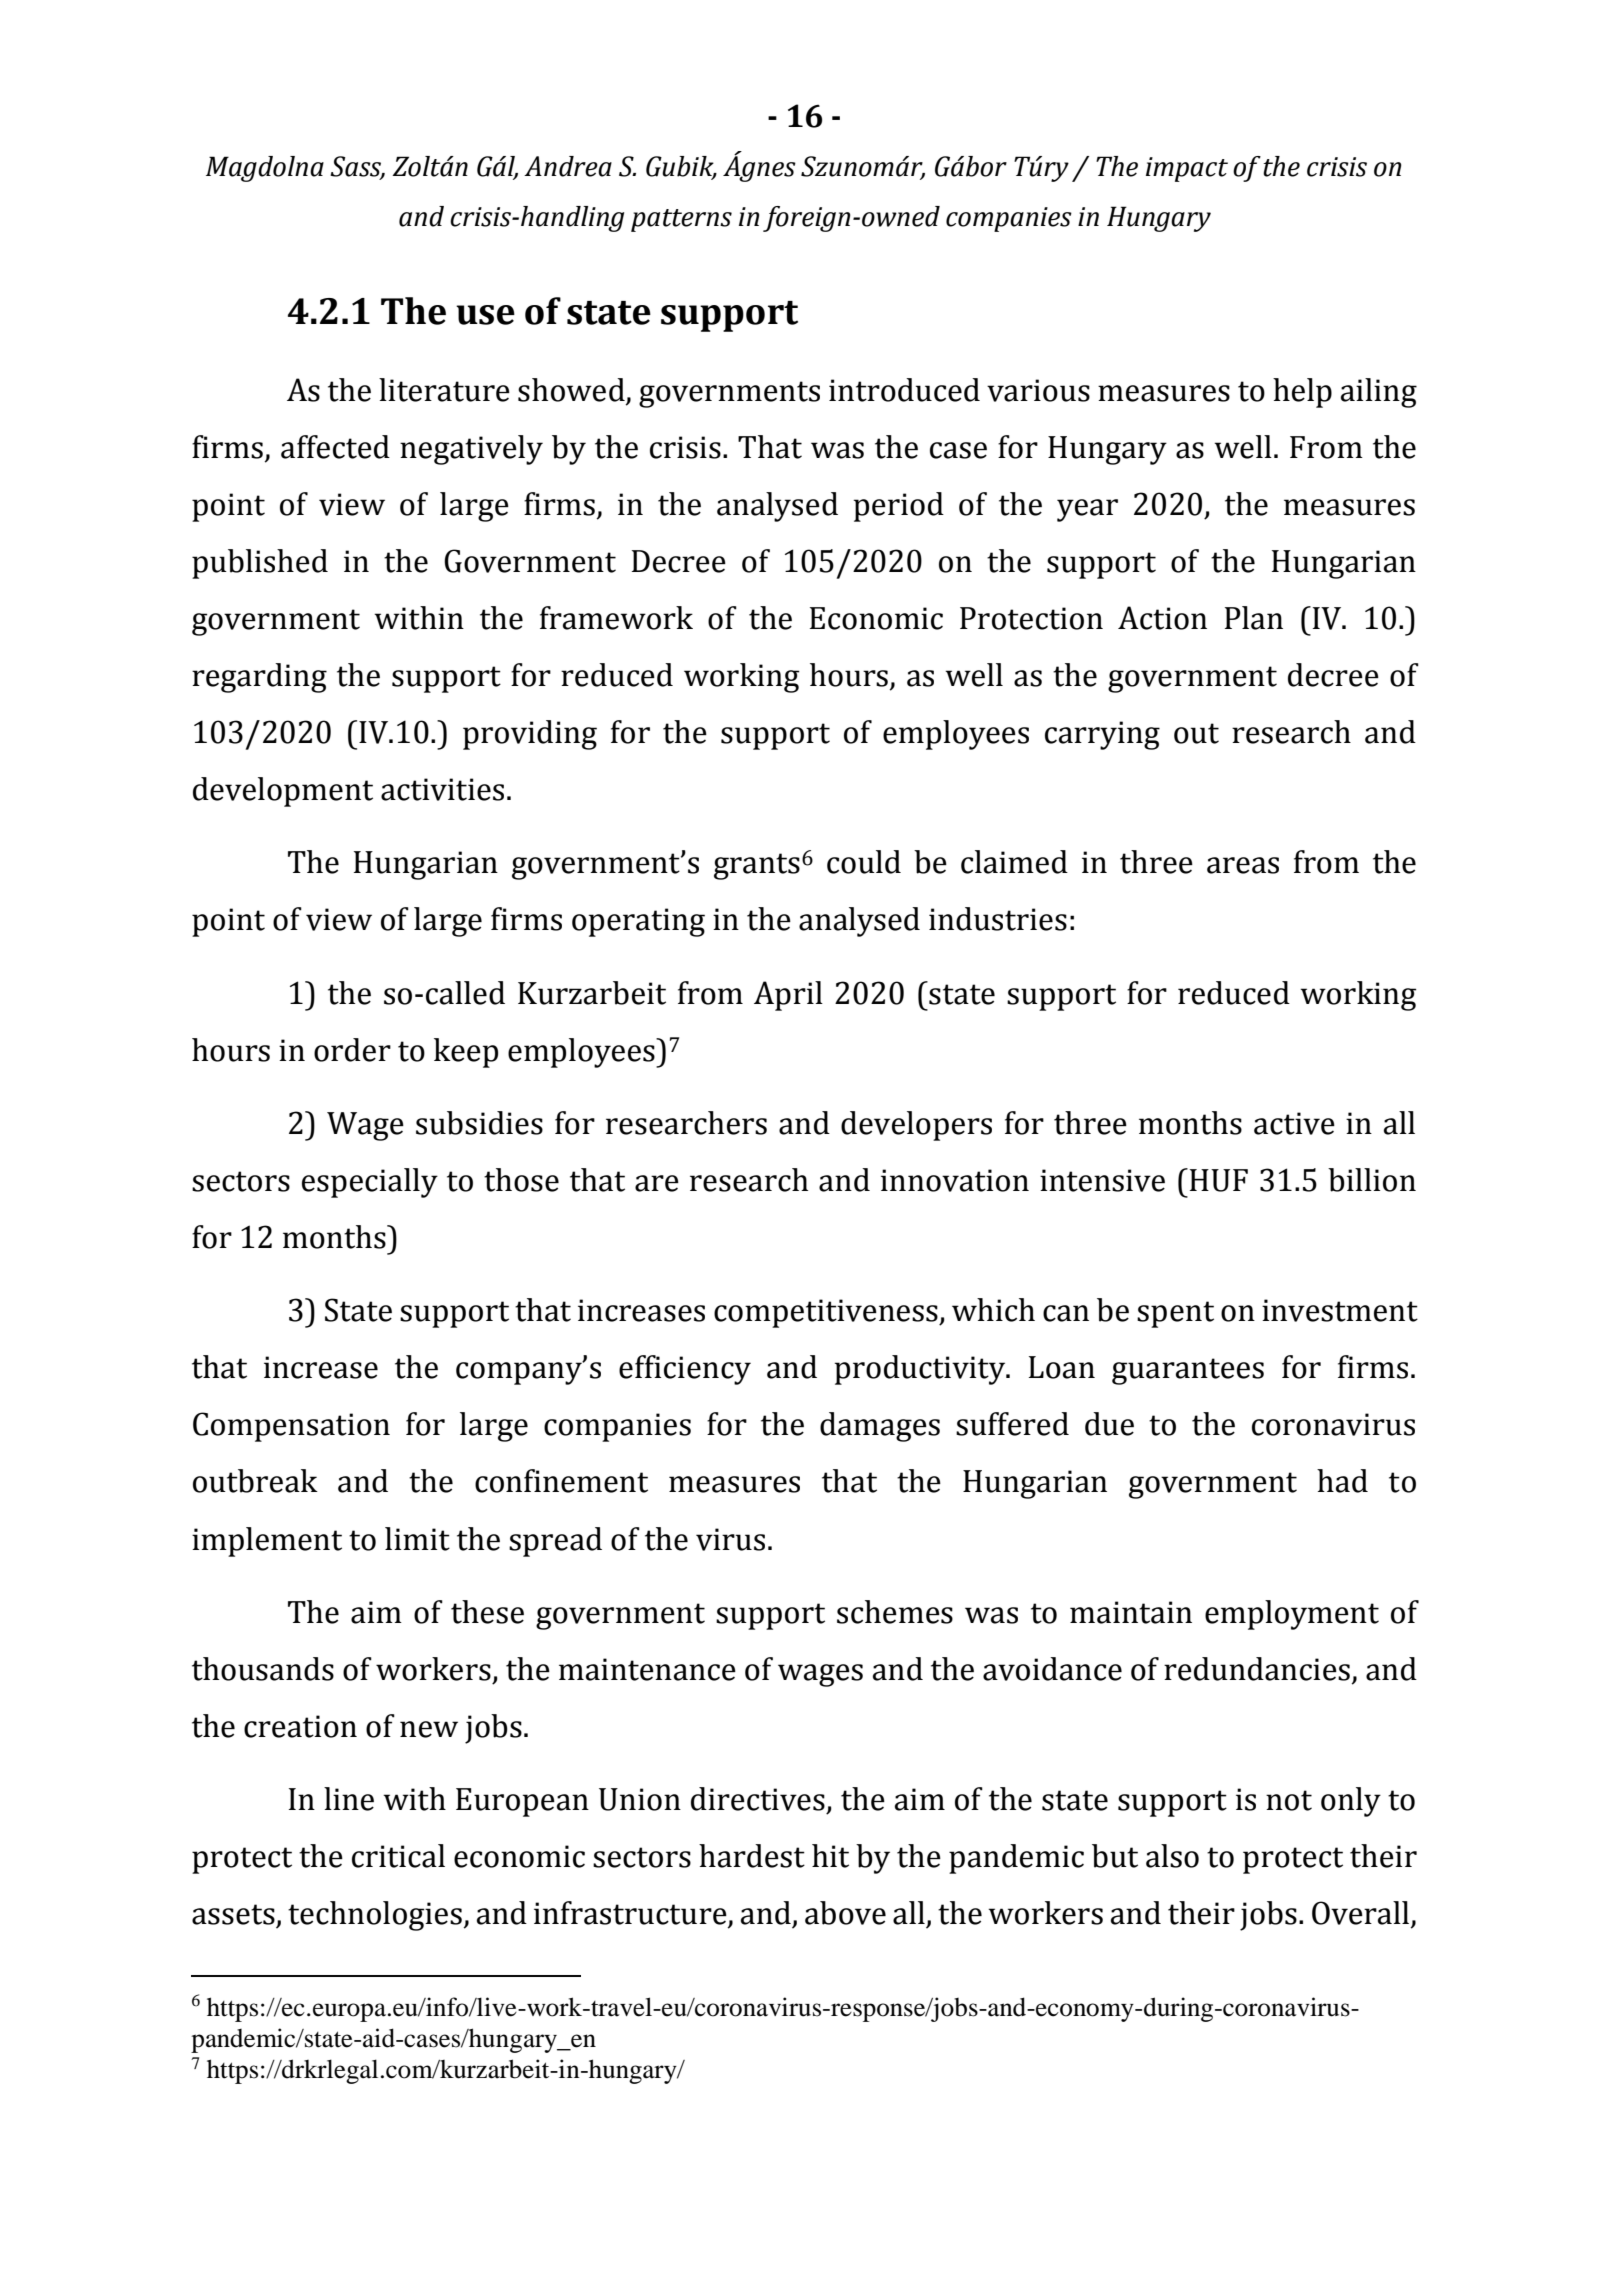 This document has height=2276, width=1609. Describe the element at coordinates (398, 1856) in the document. I see `critical` at that location.
